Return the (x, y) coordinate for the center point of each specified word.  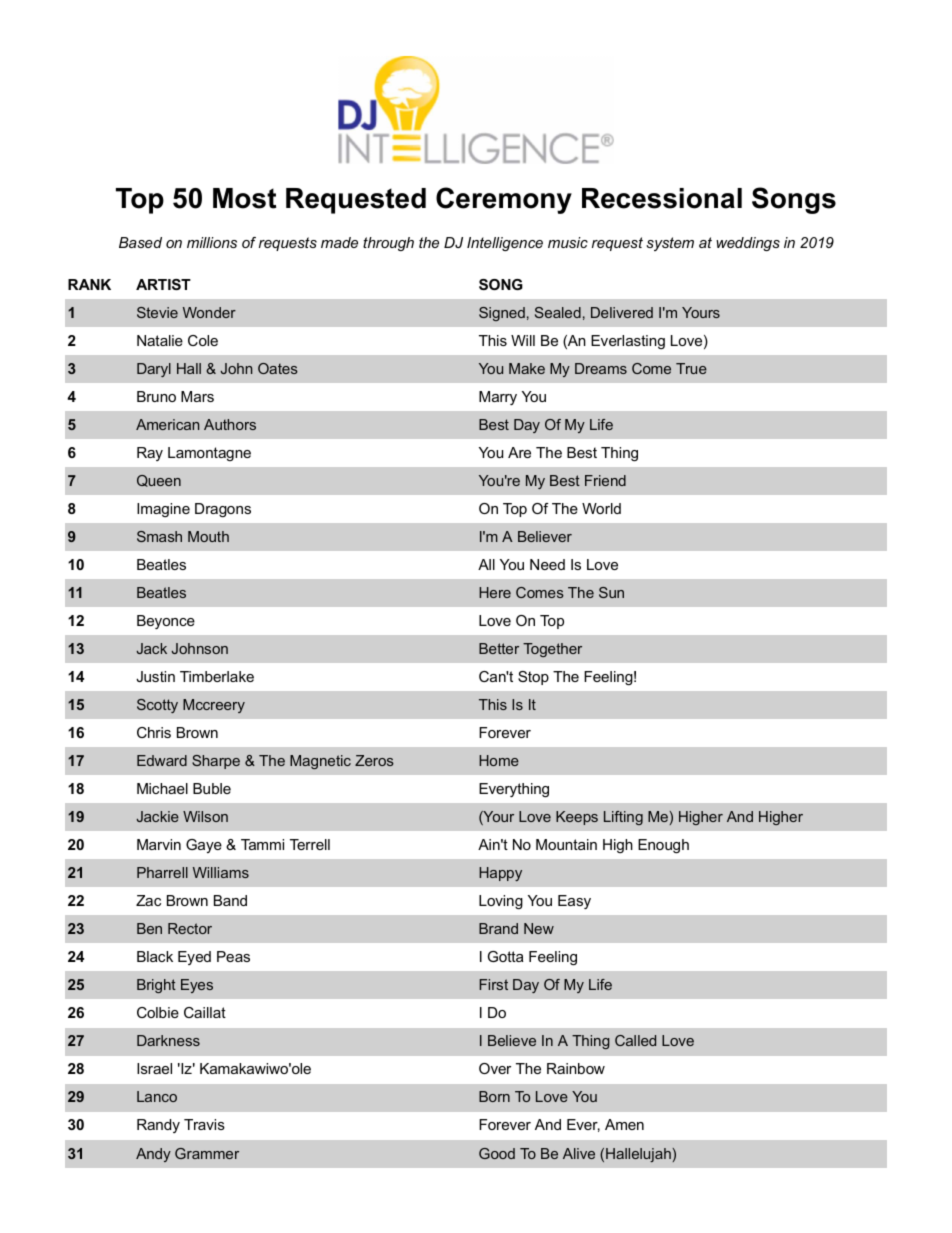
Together (552, 650)
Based (140, 242)
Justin (155, 676)
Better (499, 648)
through (388, 244)
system (670, 244)
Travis (204, 1124)
